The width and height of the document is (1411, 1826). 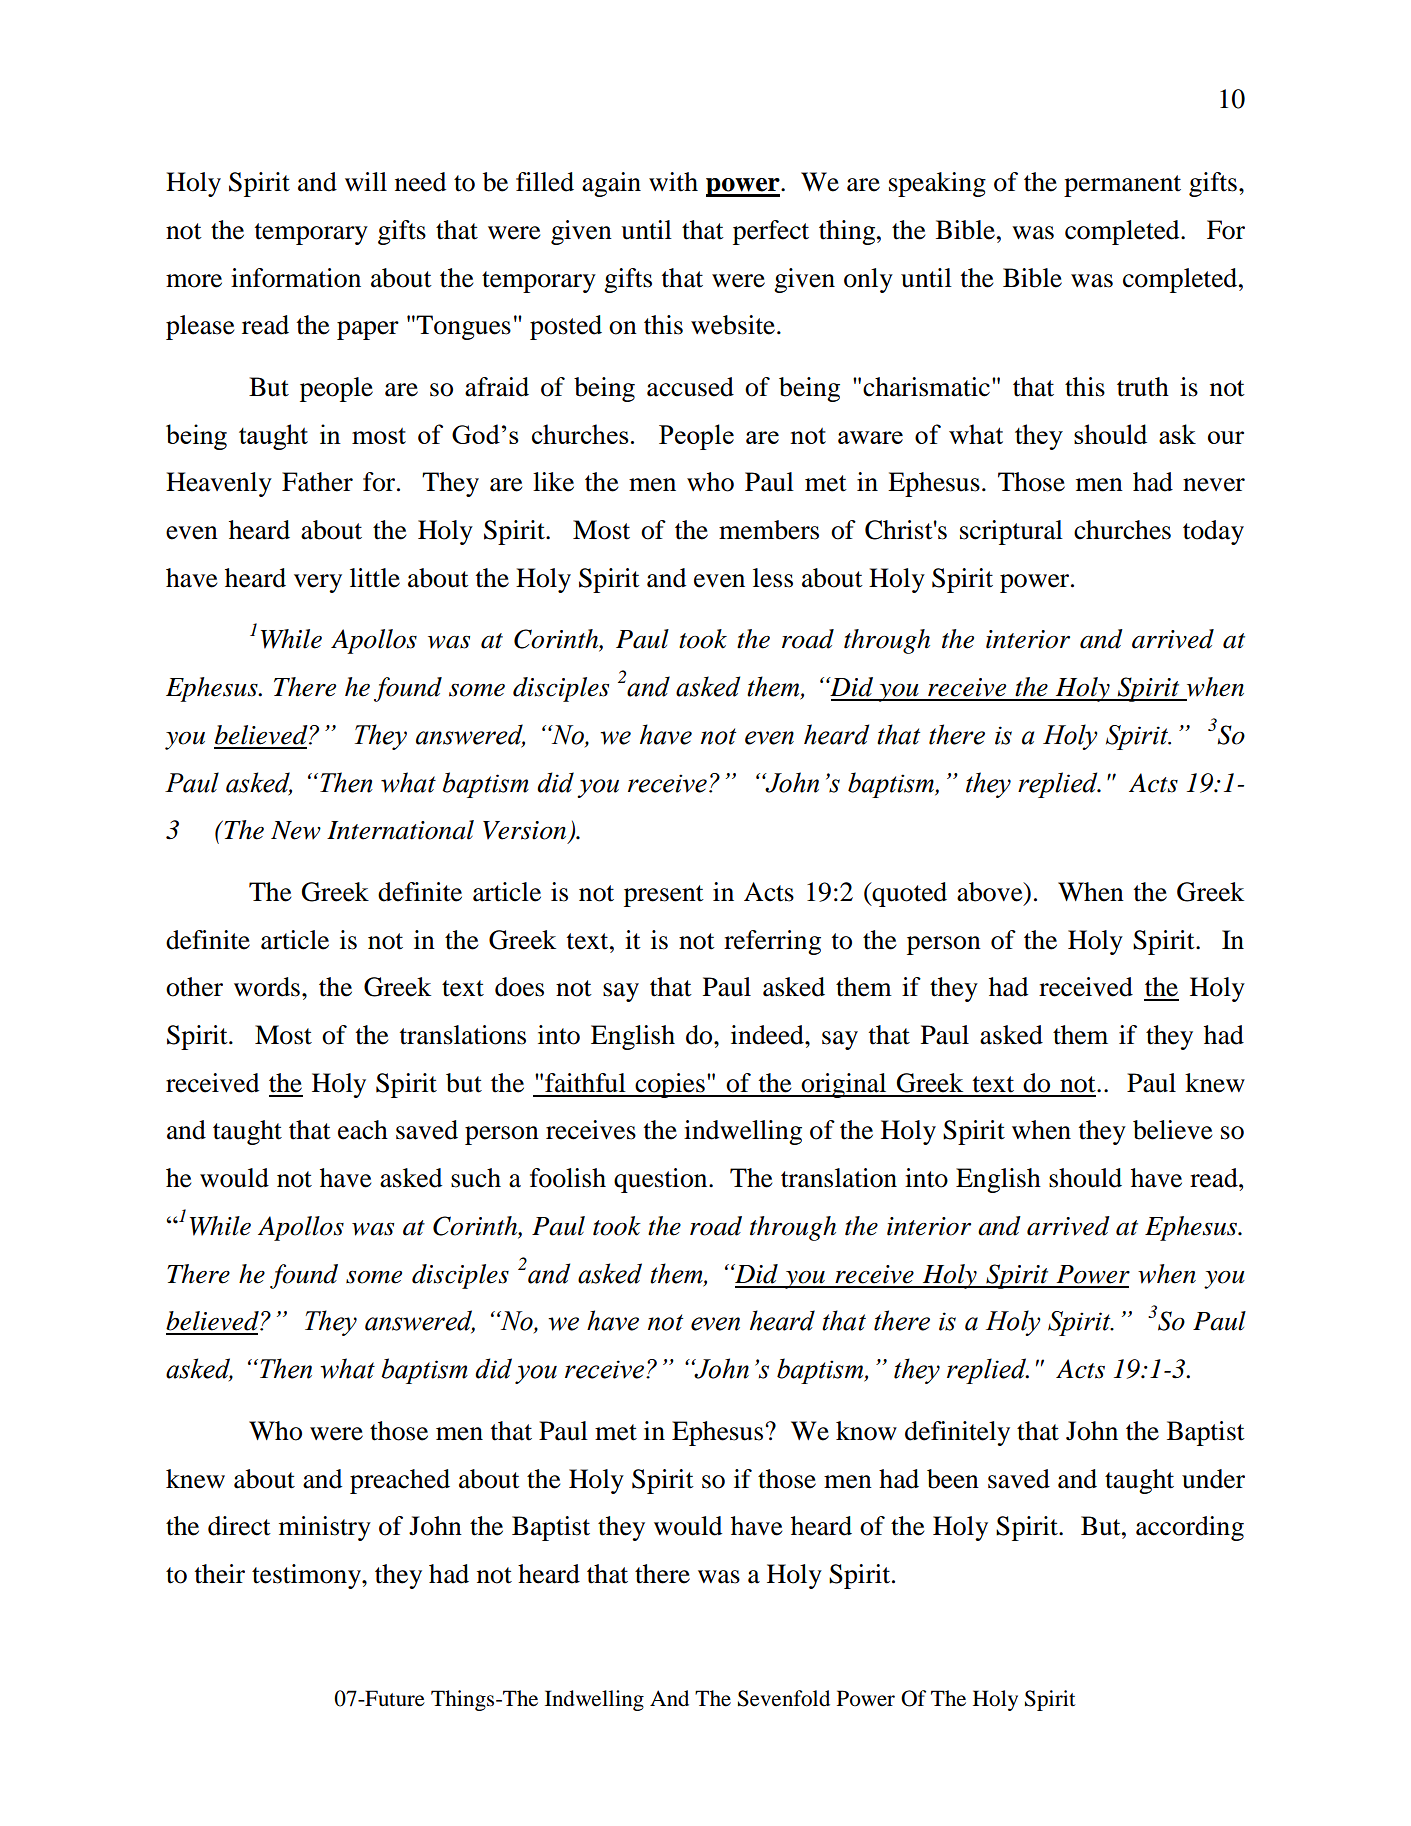 What do you see at coordinates (769, 530) in the document?
I see `members` at bounding box center [769, 530].
